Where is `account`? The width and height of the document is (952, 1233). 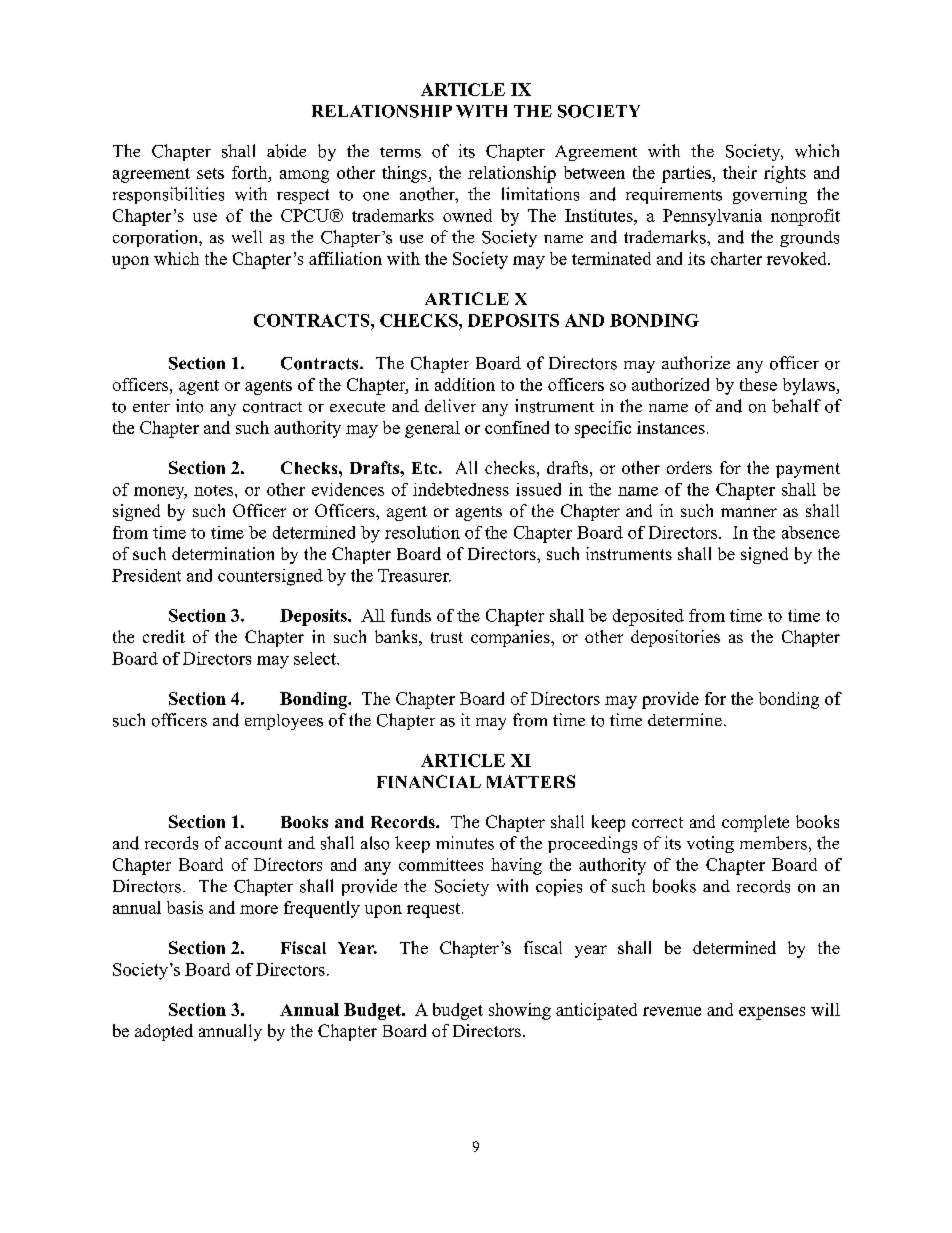 account is located at coordinates (253, 844).
